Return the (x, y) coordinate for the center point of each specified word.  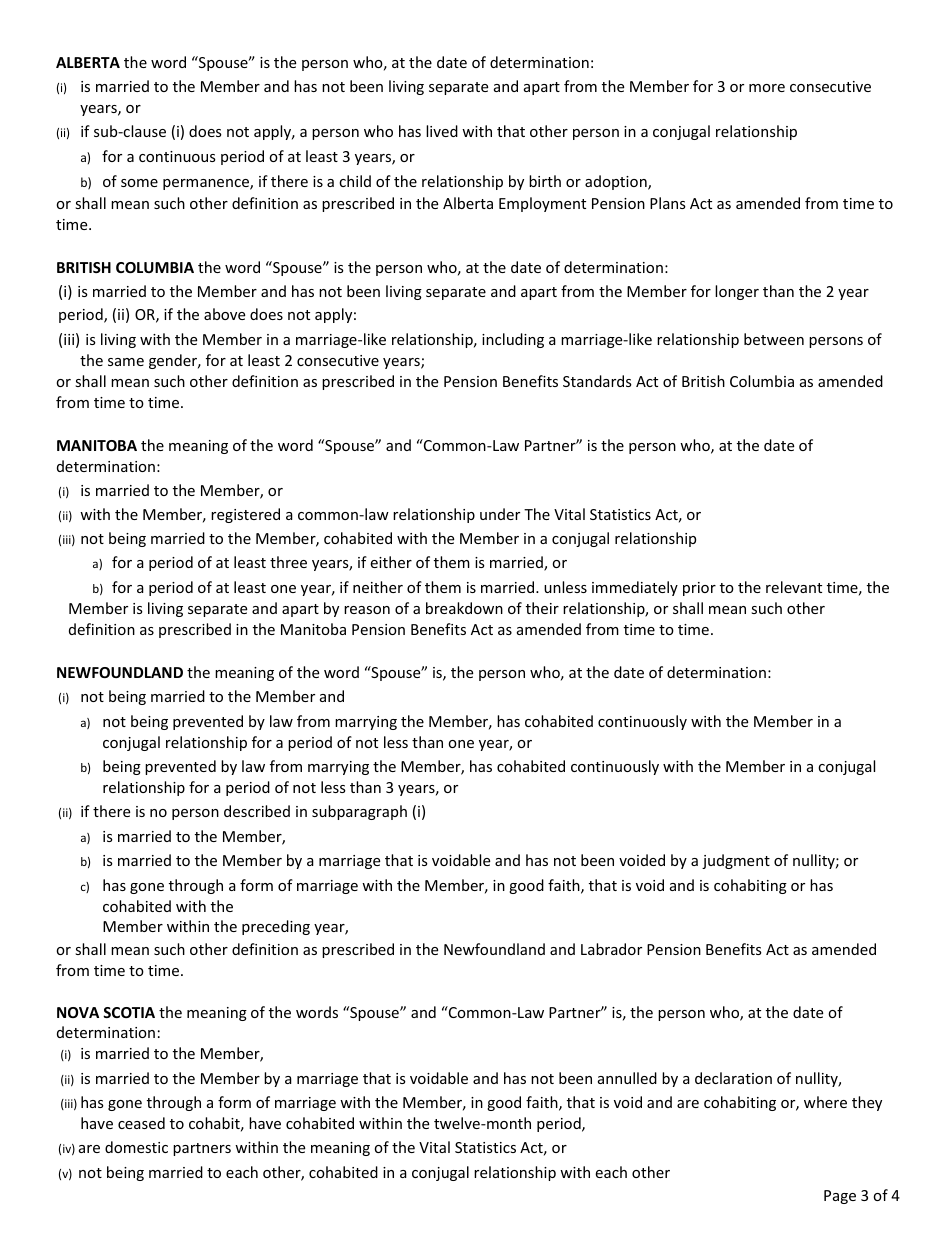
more (767, 88)
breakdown (464, 608)
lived (442, 131)
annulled (627, 1078)
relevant (794, 587)
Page (840, 1197)
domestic (136, 1147)
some (139, 183)
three (288, 562)
